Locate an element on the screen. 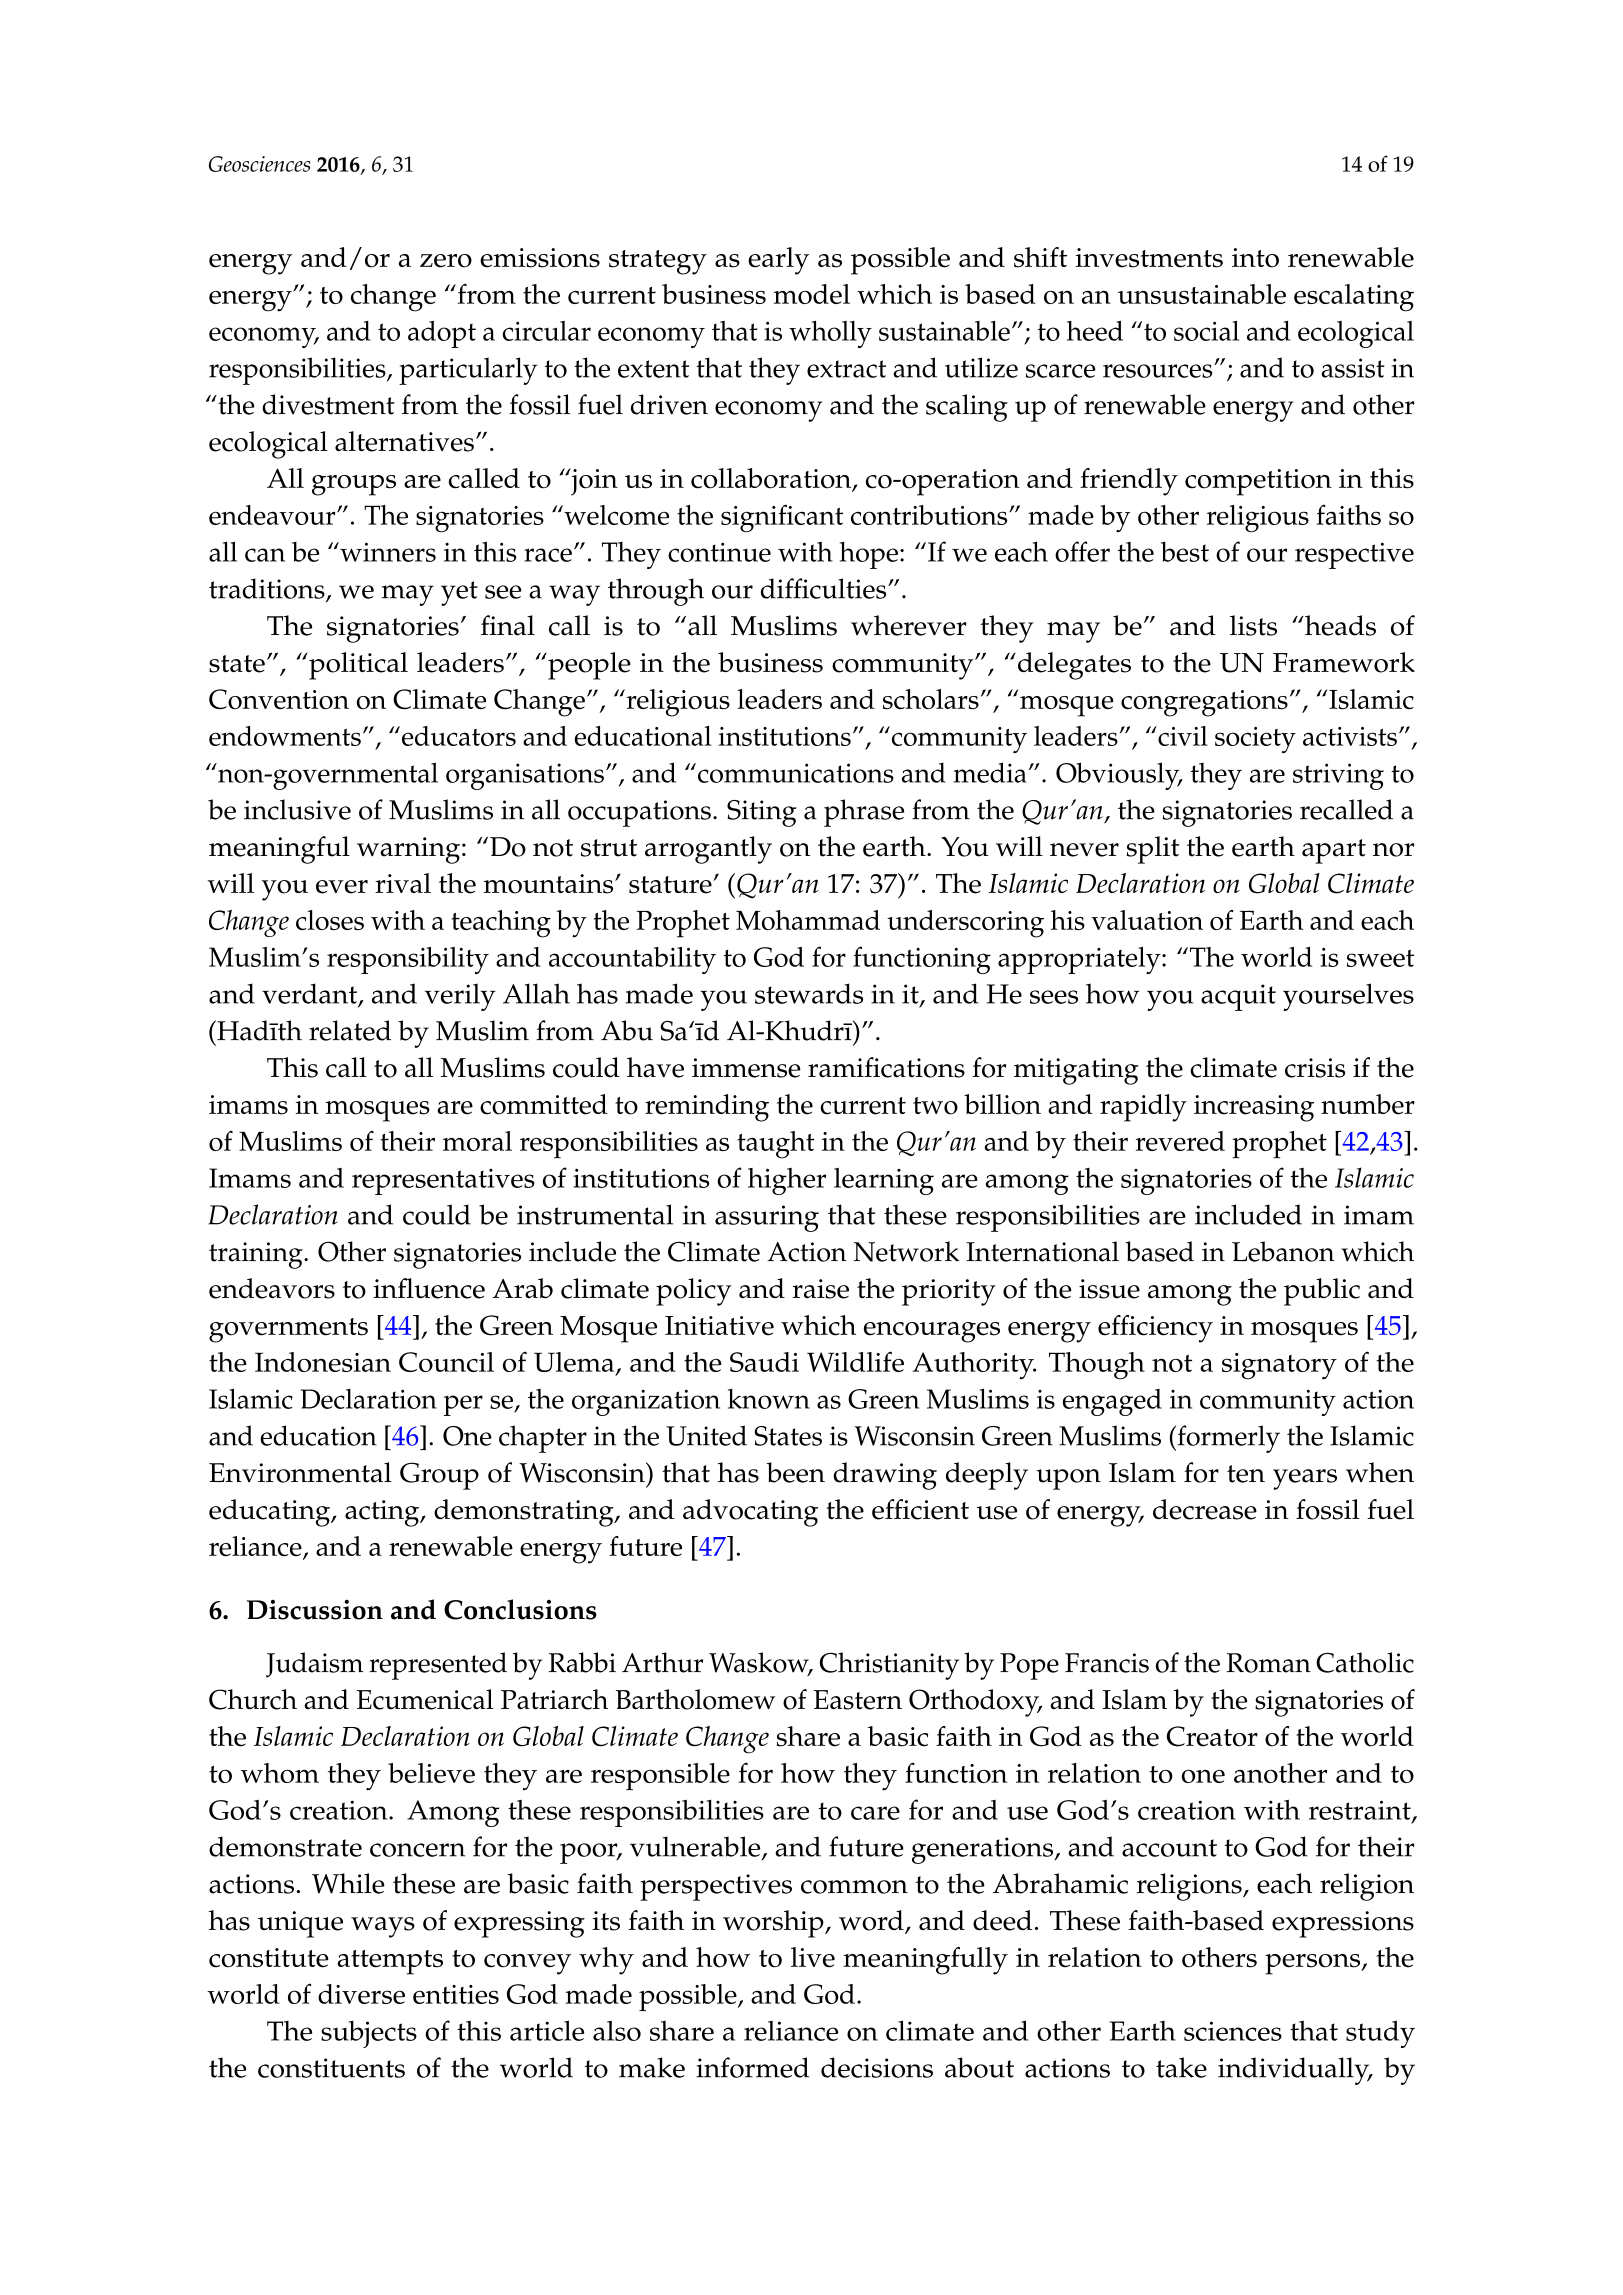  communications is located at coordinates (796, 773).
